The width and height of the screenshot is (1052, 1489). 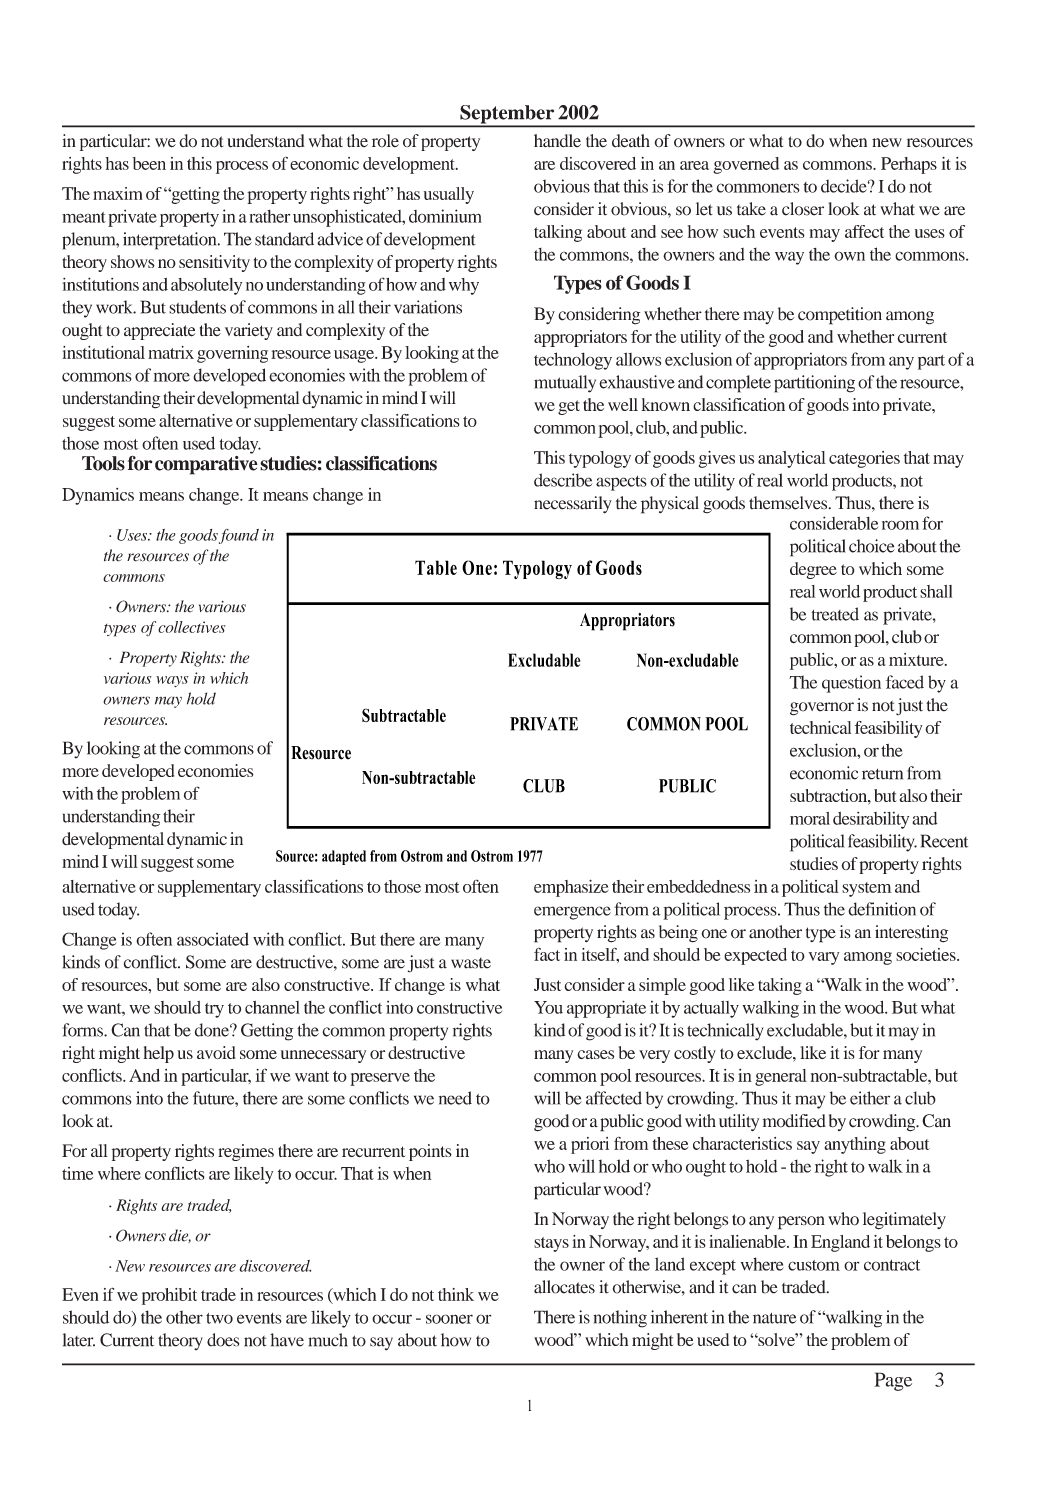 I want to click on need, so click(x=455, y=1098).
